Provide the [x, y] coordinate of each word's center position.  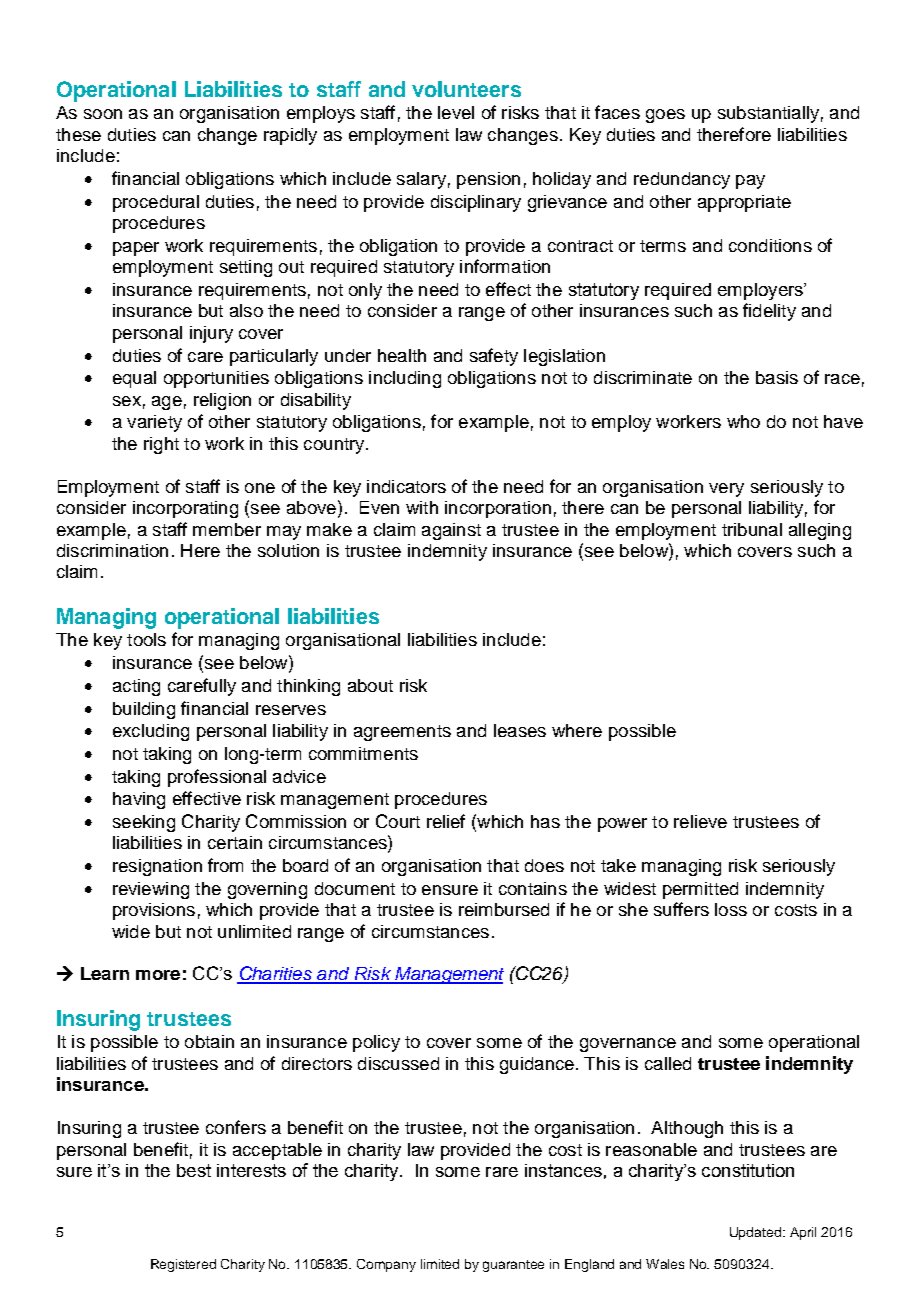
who [743, 421]
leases [520, 730]
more [158, 975]
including [405, 379]
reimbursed [504, 909]
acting [136, 687]
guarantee [513, 1266]
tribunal [752, 529]
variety [154, 423]
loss [731, 909]
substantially [768, 114]
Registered [183, 1265]
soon [103, 114]
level [456, 112]
